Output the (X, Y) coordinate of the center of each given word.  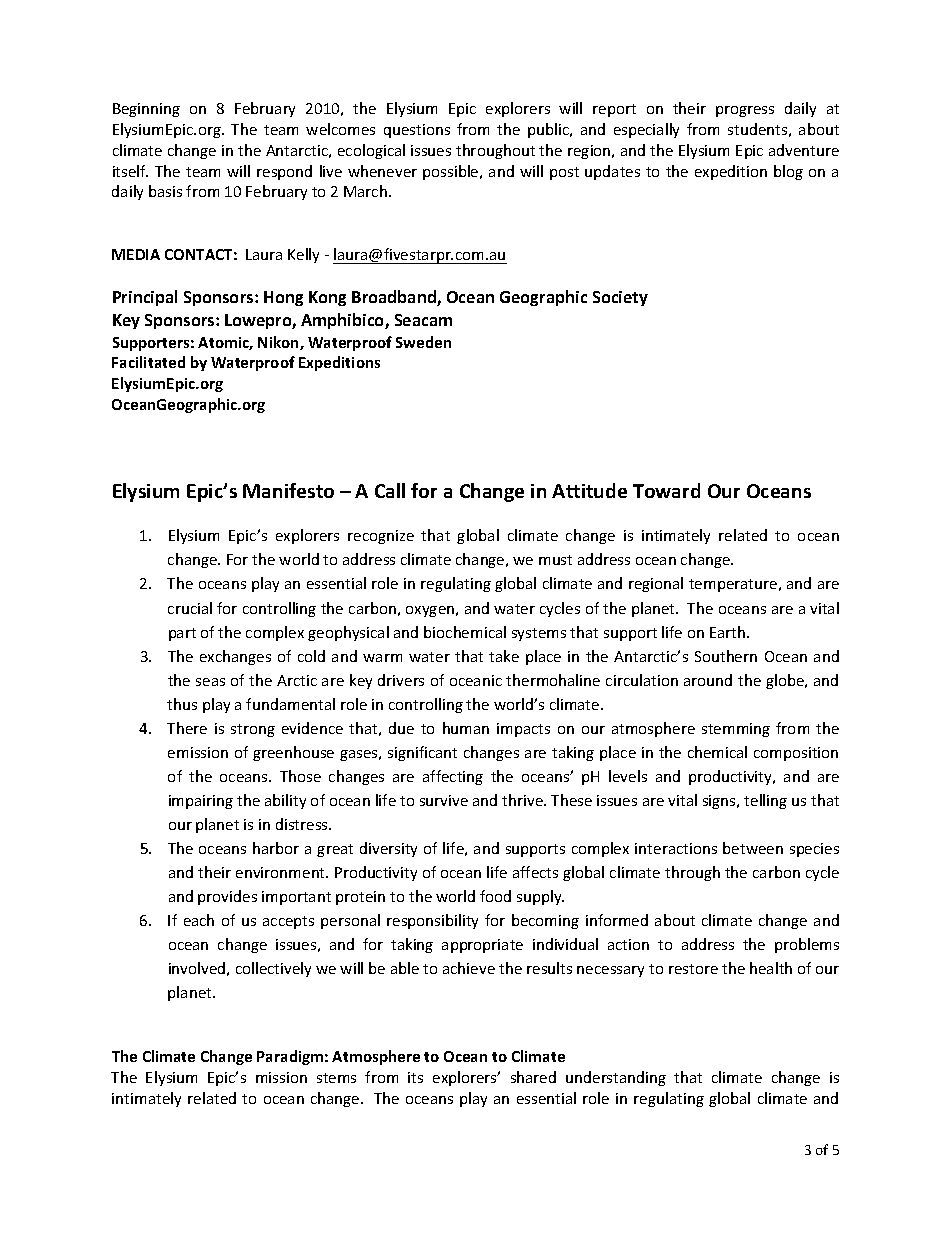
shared (533, 1077)
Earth (727, 632)
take (504, 656)
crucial (190, 608)
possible (452, 172)
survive (444, 800)
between (753, 848)
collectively (273, 969)
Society (620, 298)
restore (693, 969)
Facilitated (148, 362)
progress (745, 111)
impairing (201, 802)
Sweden (423, 342)
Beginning (146, 110)
